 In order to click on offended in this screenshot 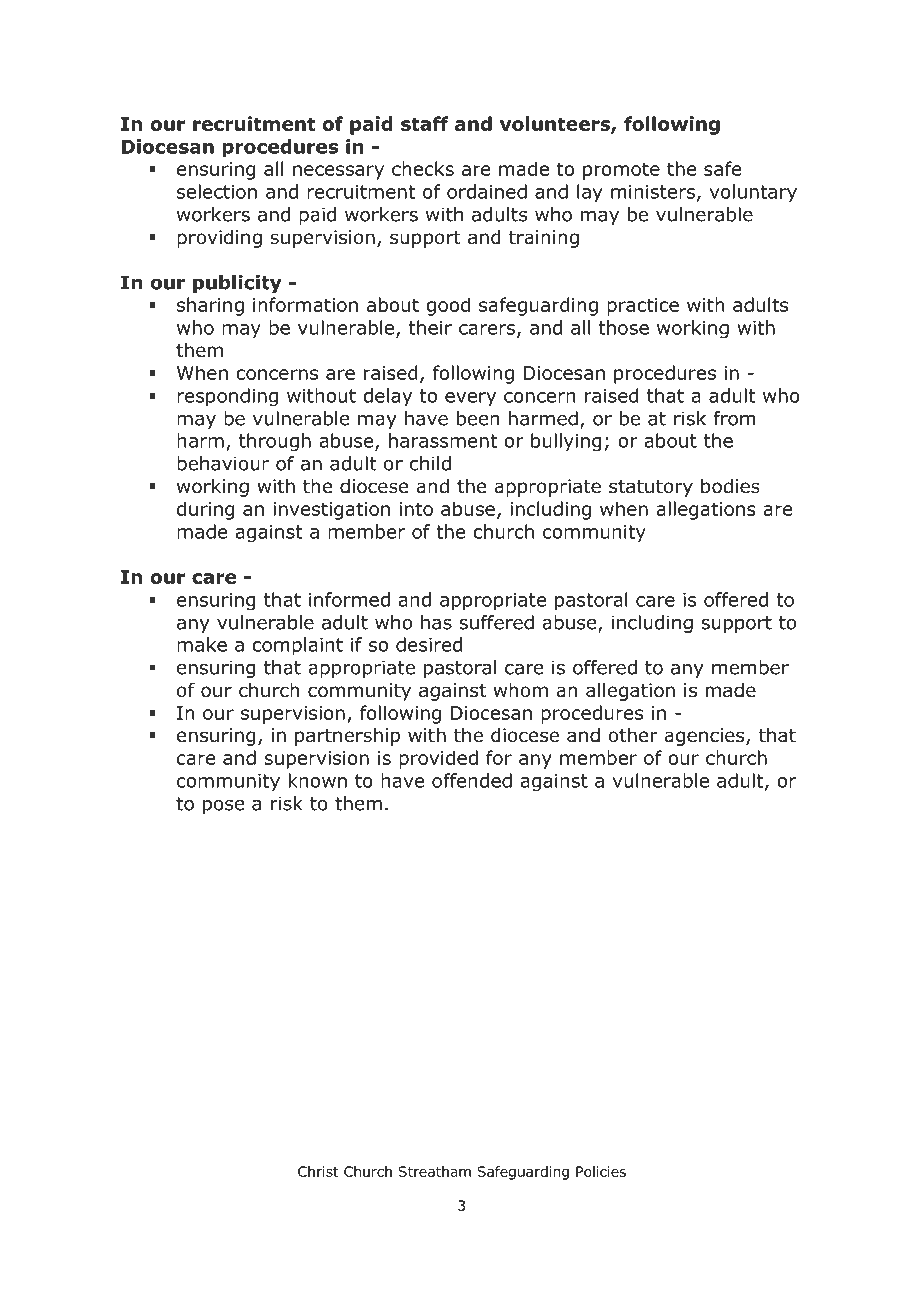, I will do `click(472, 780)`.
